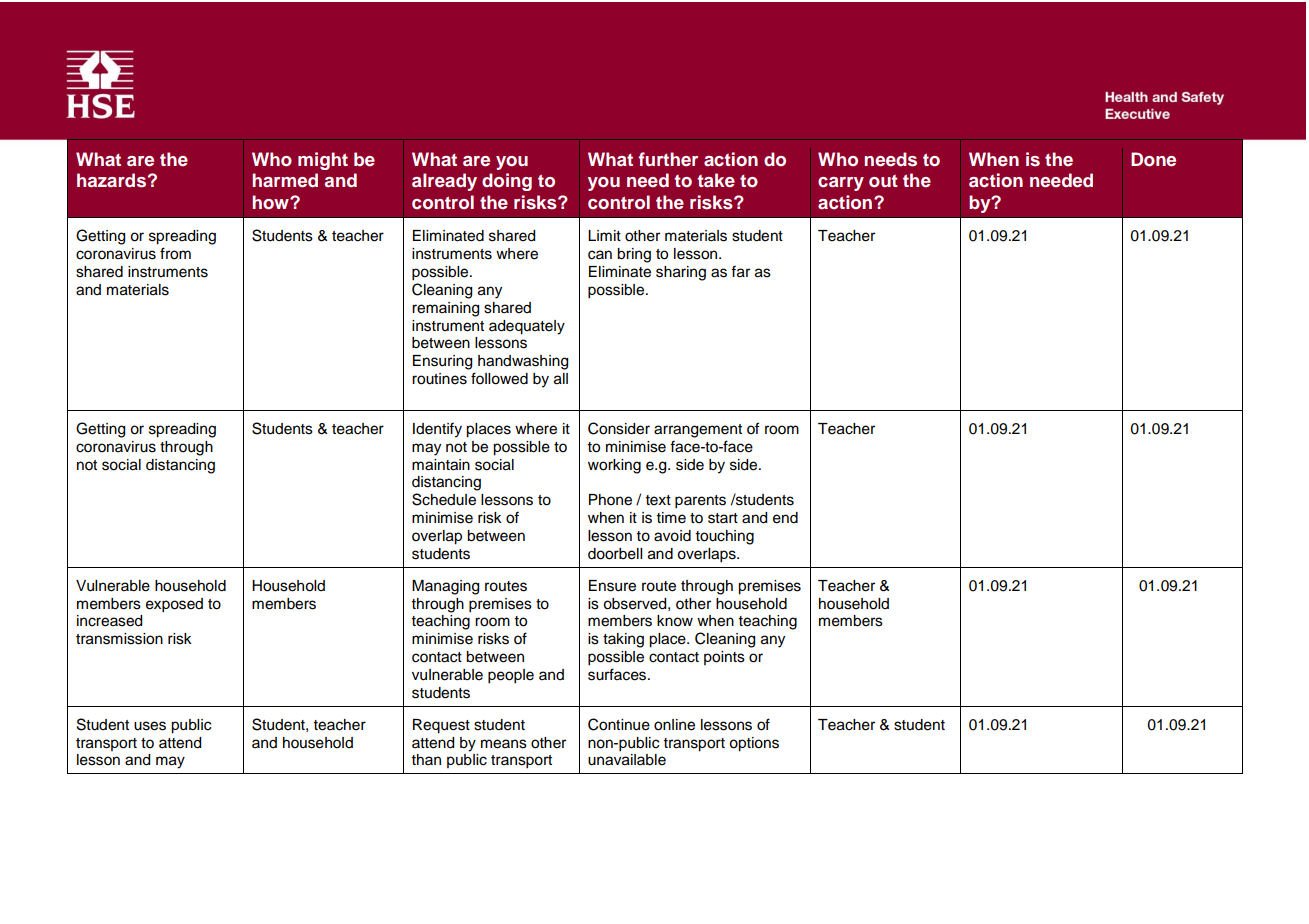 This image has width=1309, height=924. What do you see at coordinates (619, 724) in the image?
I see `Continue` at bounding box center [619, 724].
